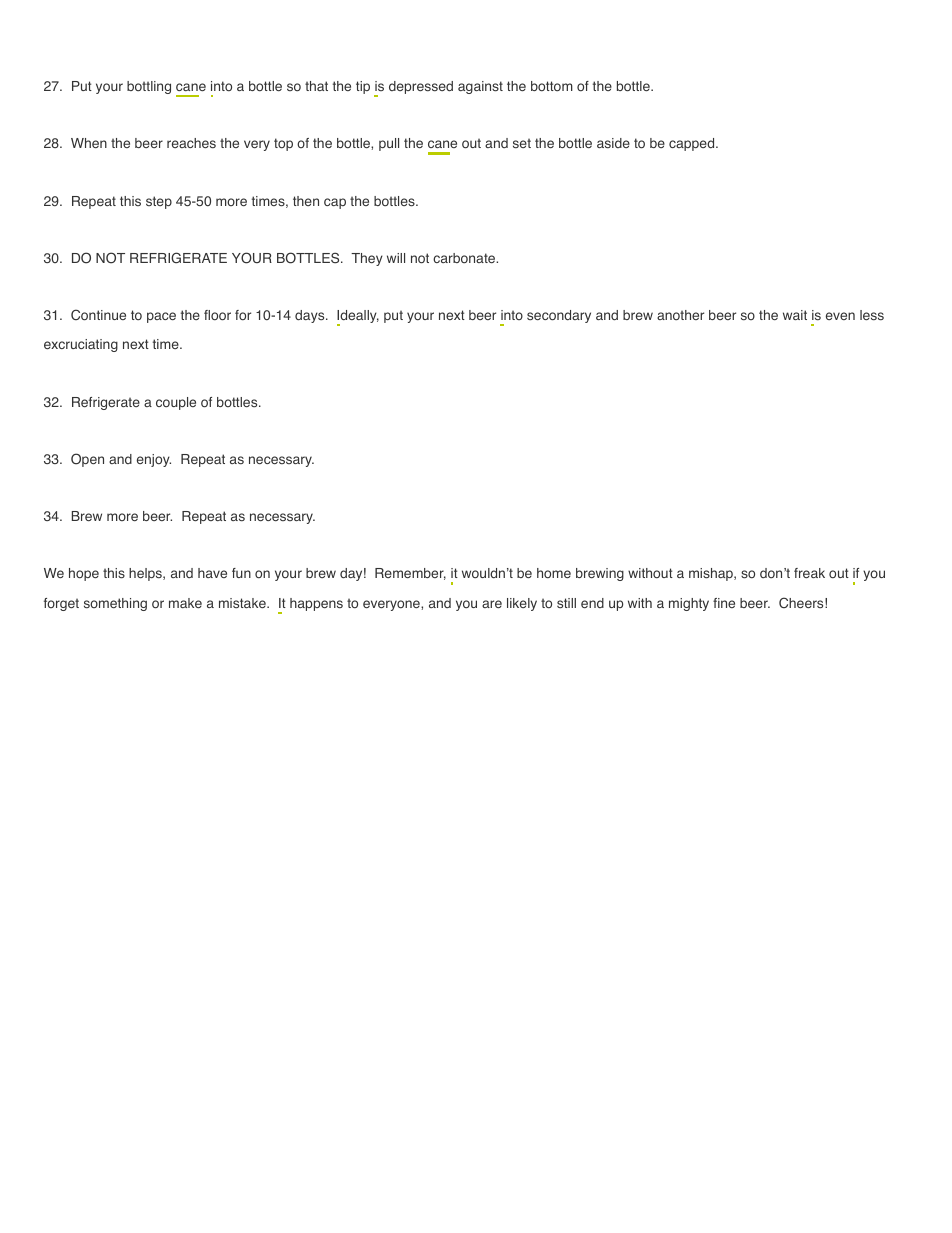 The height and width of the screenshot is (1233, 952). Describe the element at coordinates (465, 258) in the screenshot. I see `carbonate` at that location.
